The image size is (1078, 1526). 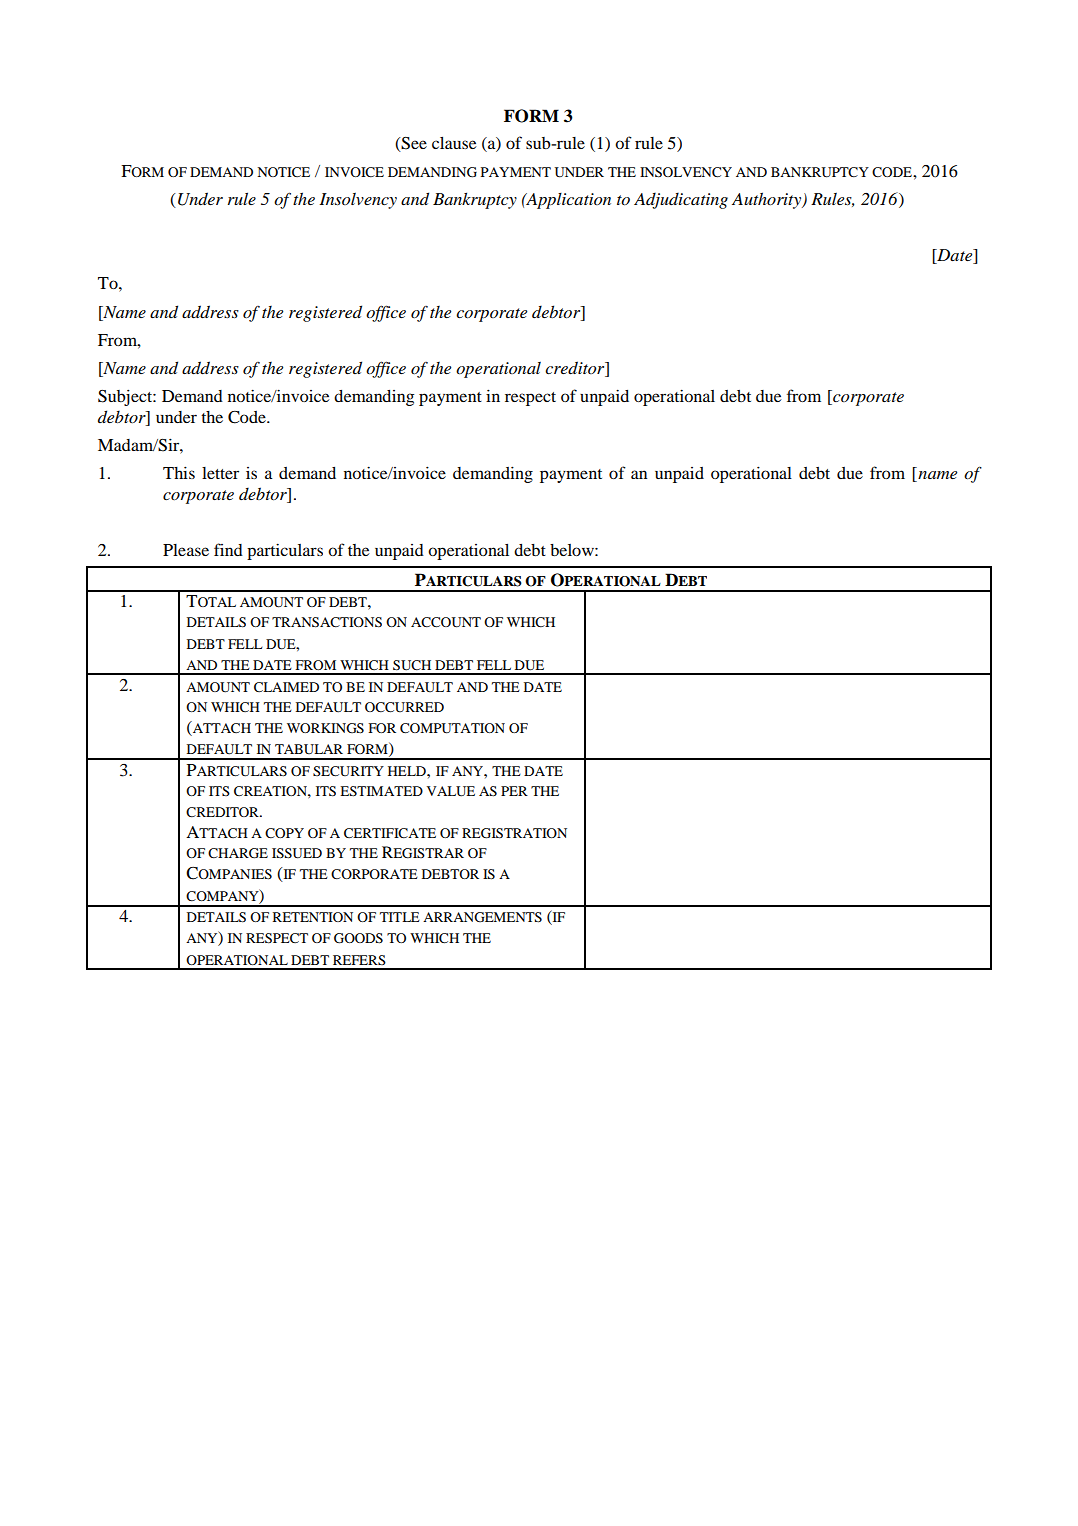 I want to click on Authority, so click(x=768, y=200).
